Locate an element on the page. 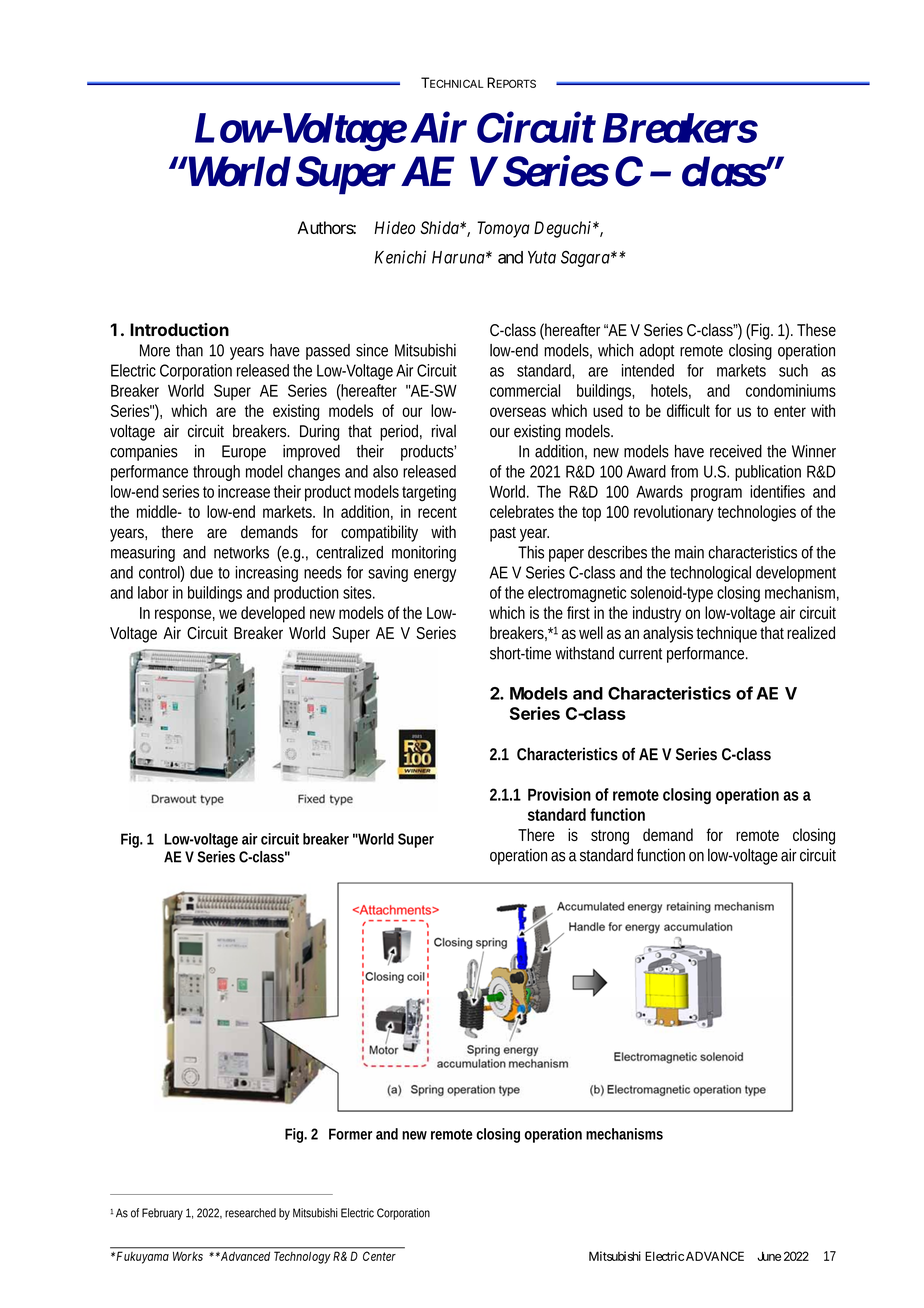  Introduction is located at coordinates (179, 329).
